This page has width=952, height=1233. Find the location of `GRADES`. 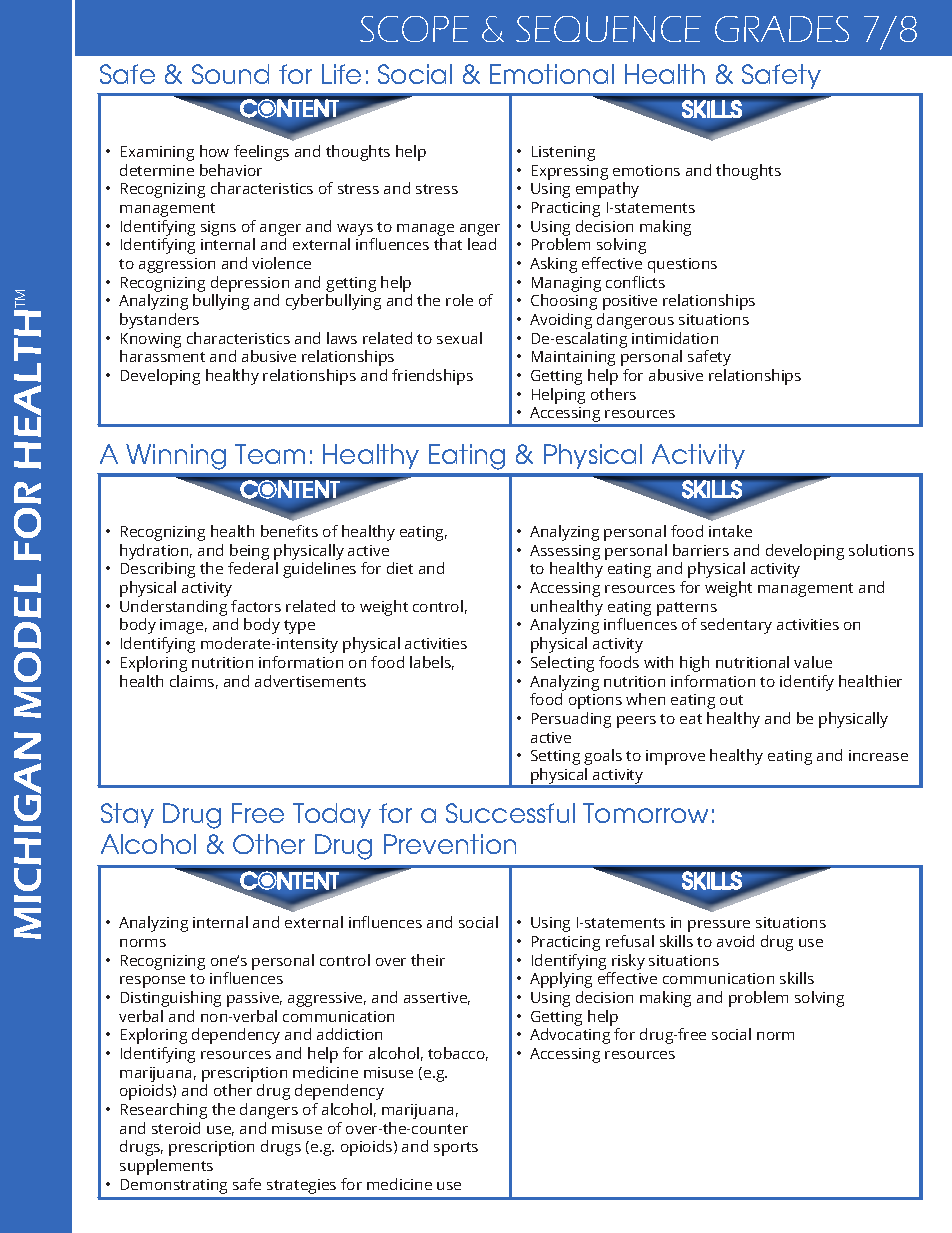

GRADES is located at coordinates (782, 29).
